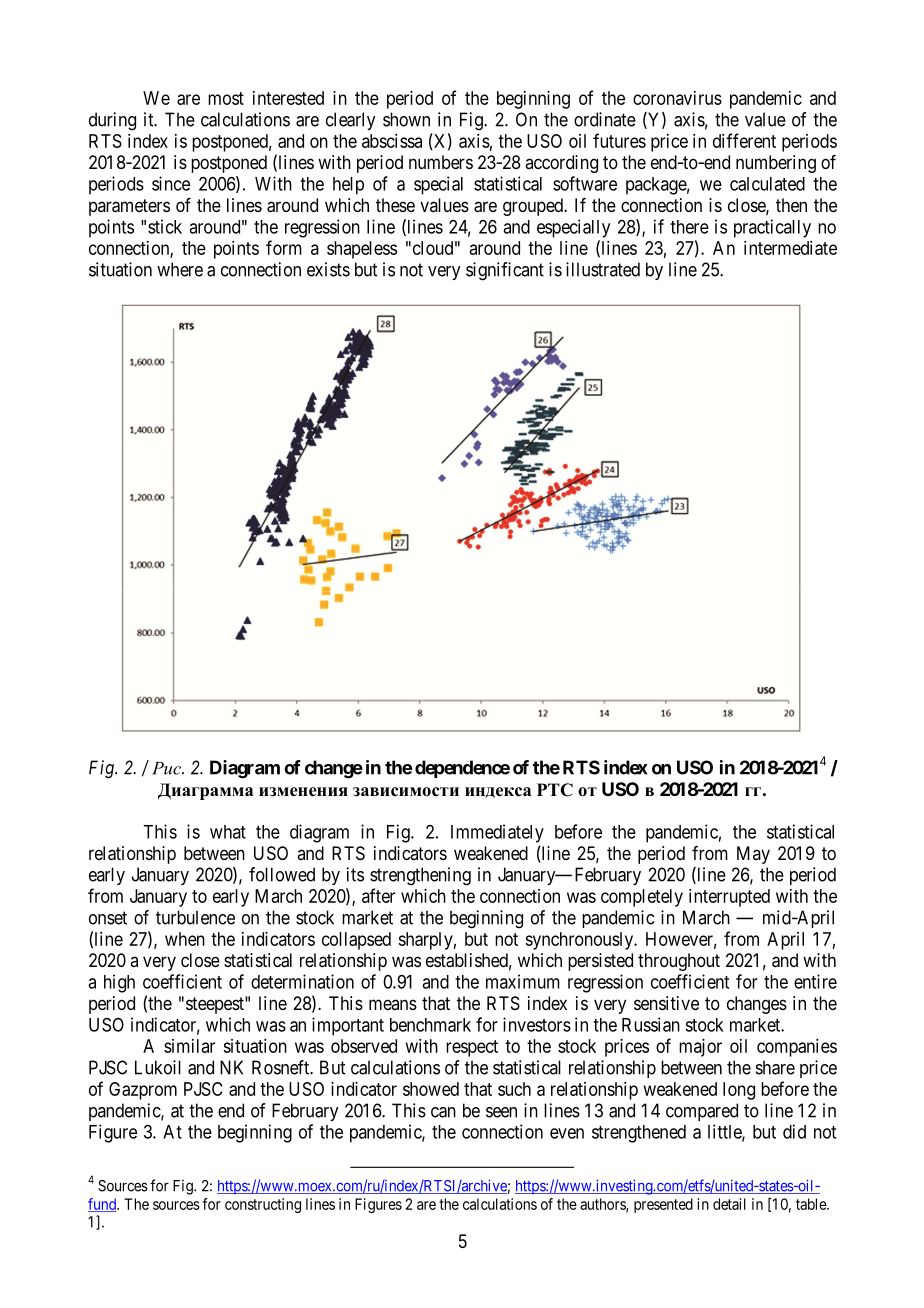 The height and width of the screenshot is (1308, 924). What do you see at coordinates (753, 855) in the screenshot?
I see `May` at bounding box center [753, 855].
